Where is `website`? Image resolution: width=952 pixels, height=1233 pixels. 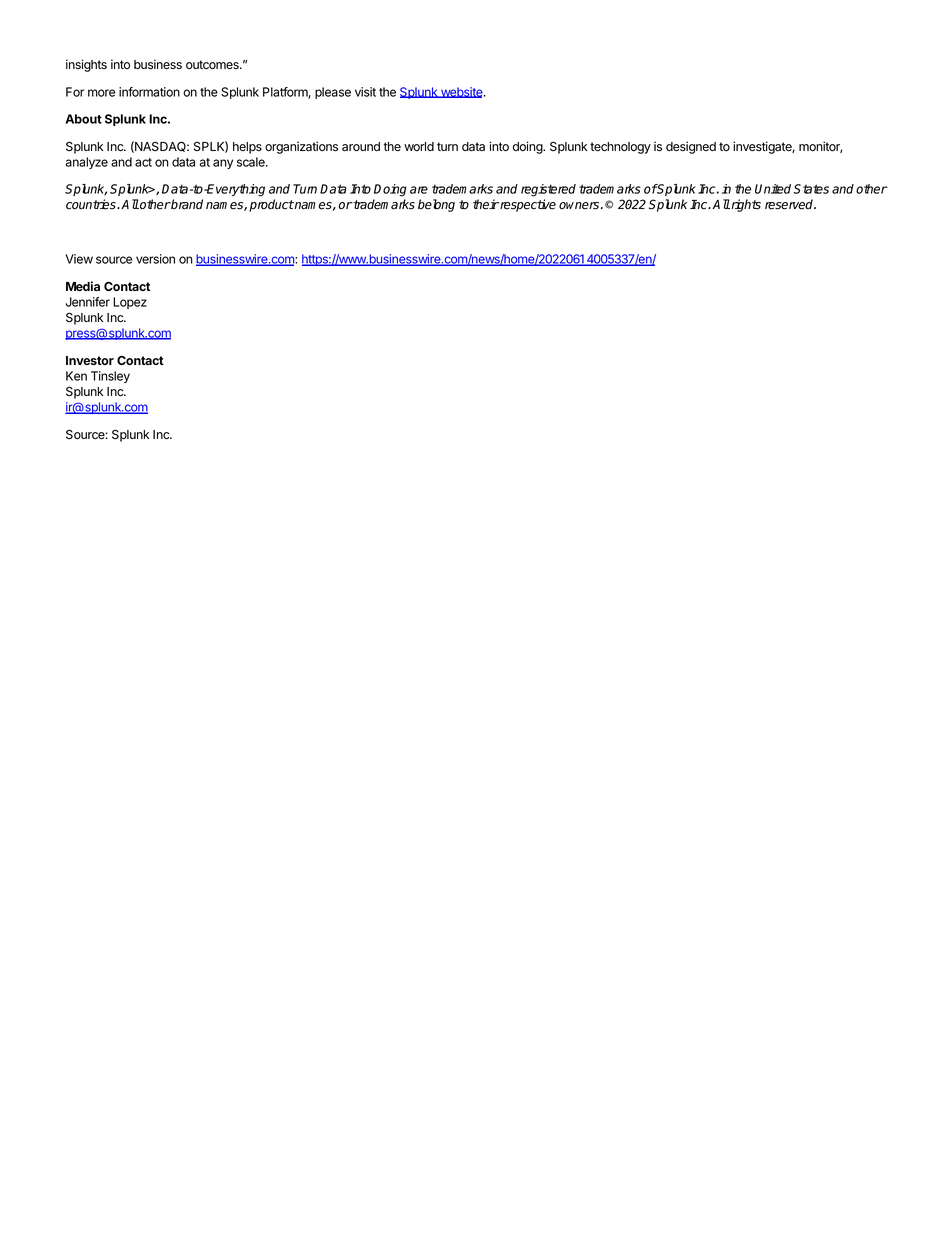 website is located at coordinates (462, 92).
